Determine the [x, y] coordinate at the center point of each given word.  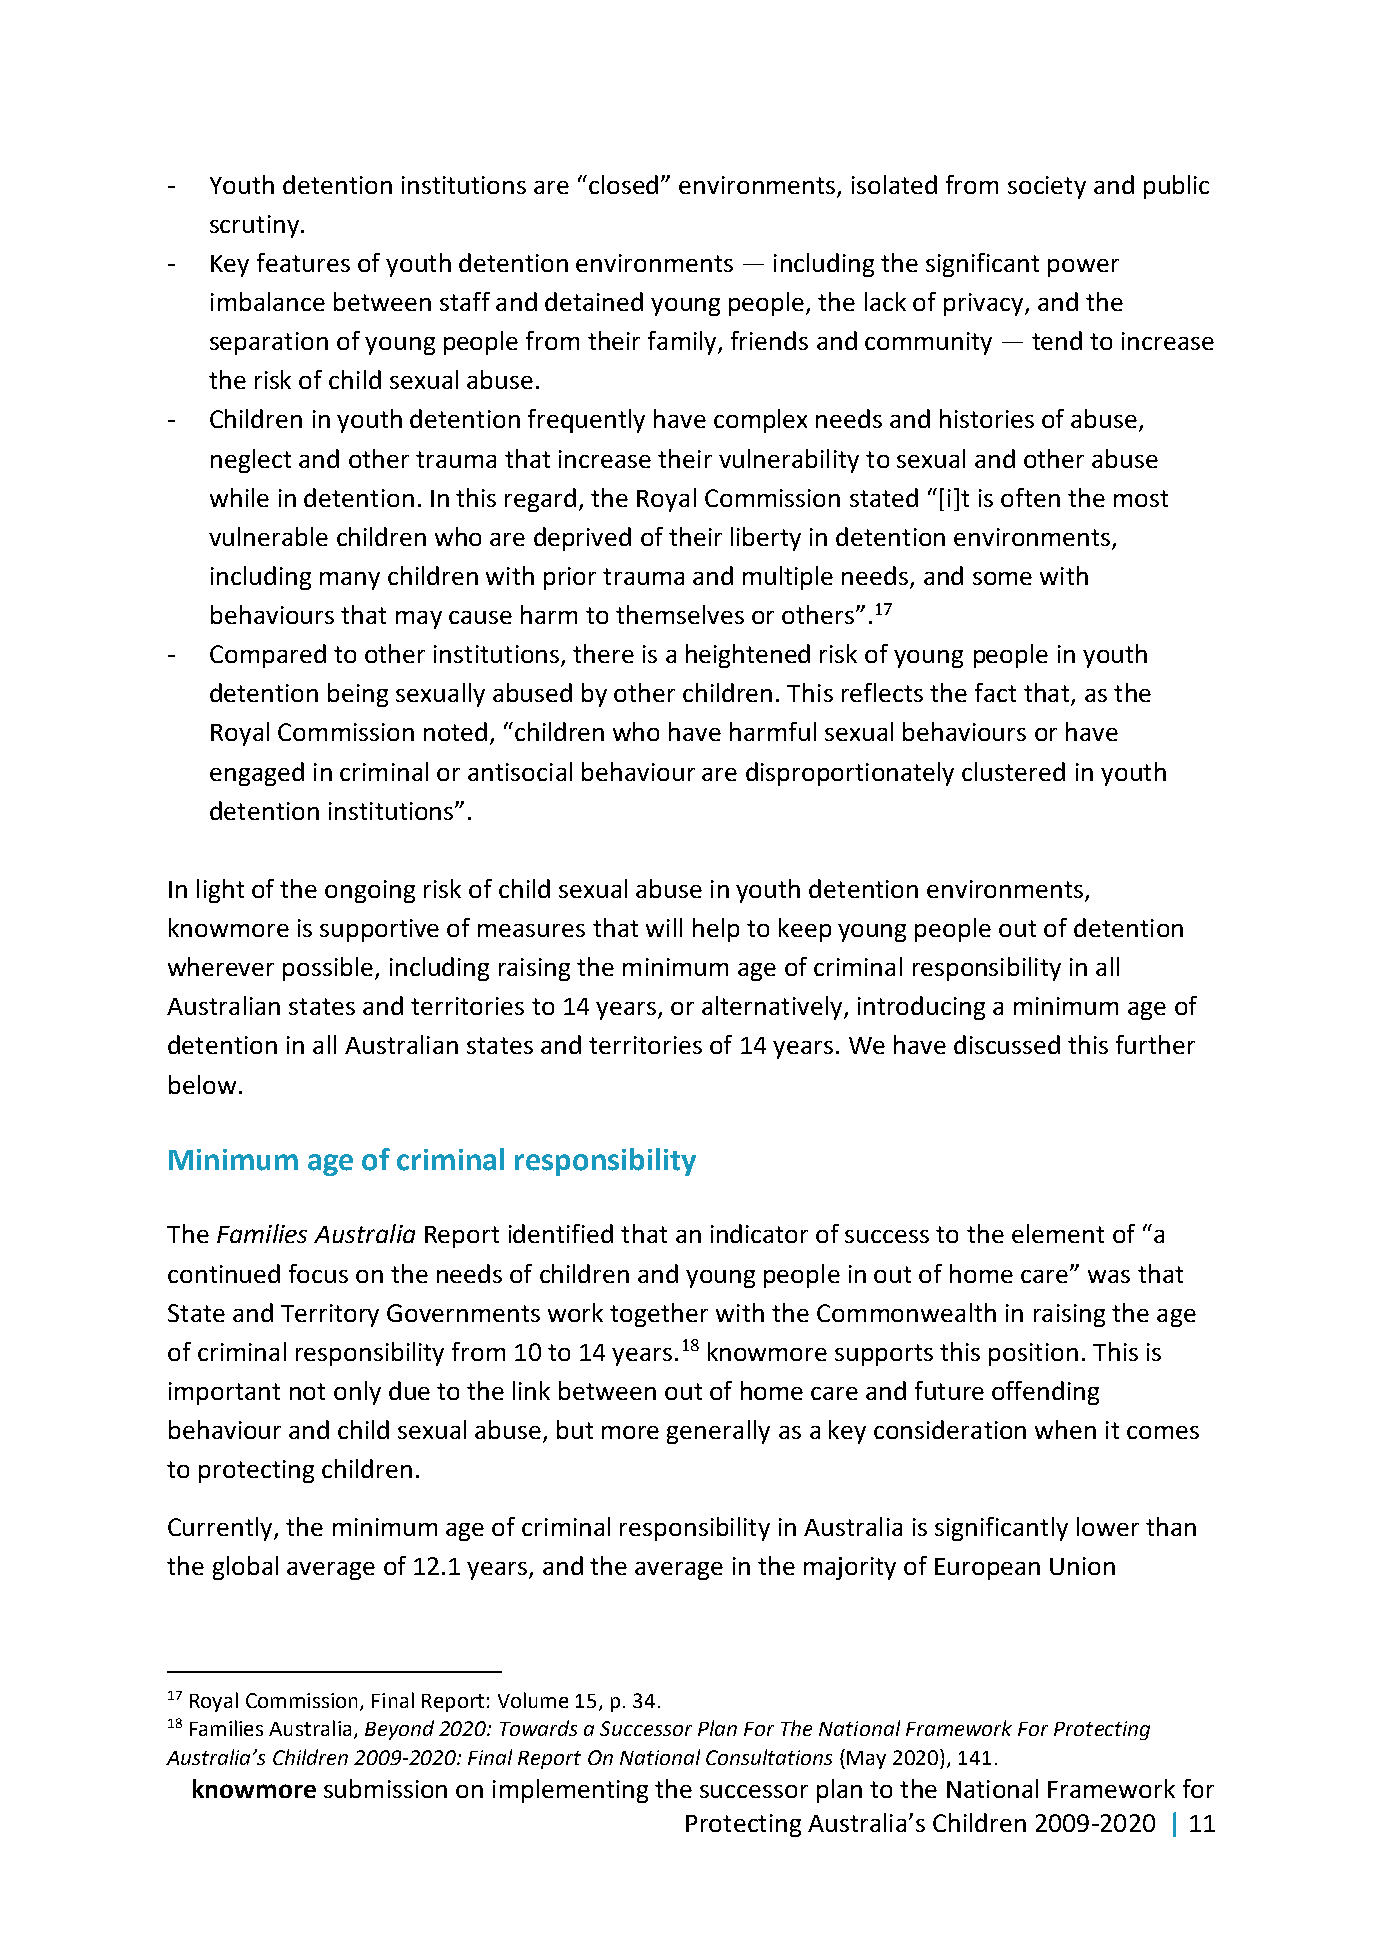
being [358, 695]
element [1058, 1233]
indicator [759, 1233]
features [303, 262]
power [1083, 268]
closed [623, 184]
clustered [1013, 771]
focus [318, 1273]
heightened [748, 656]
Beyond [399, 1730]
